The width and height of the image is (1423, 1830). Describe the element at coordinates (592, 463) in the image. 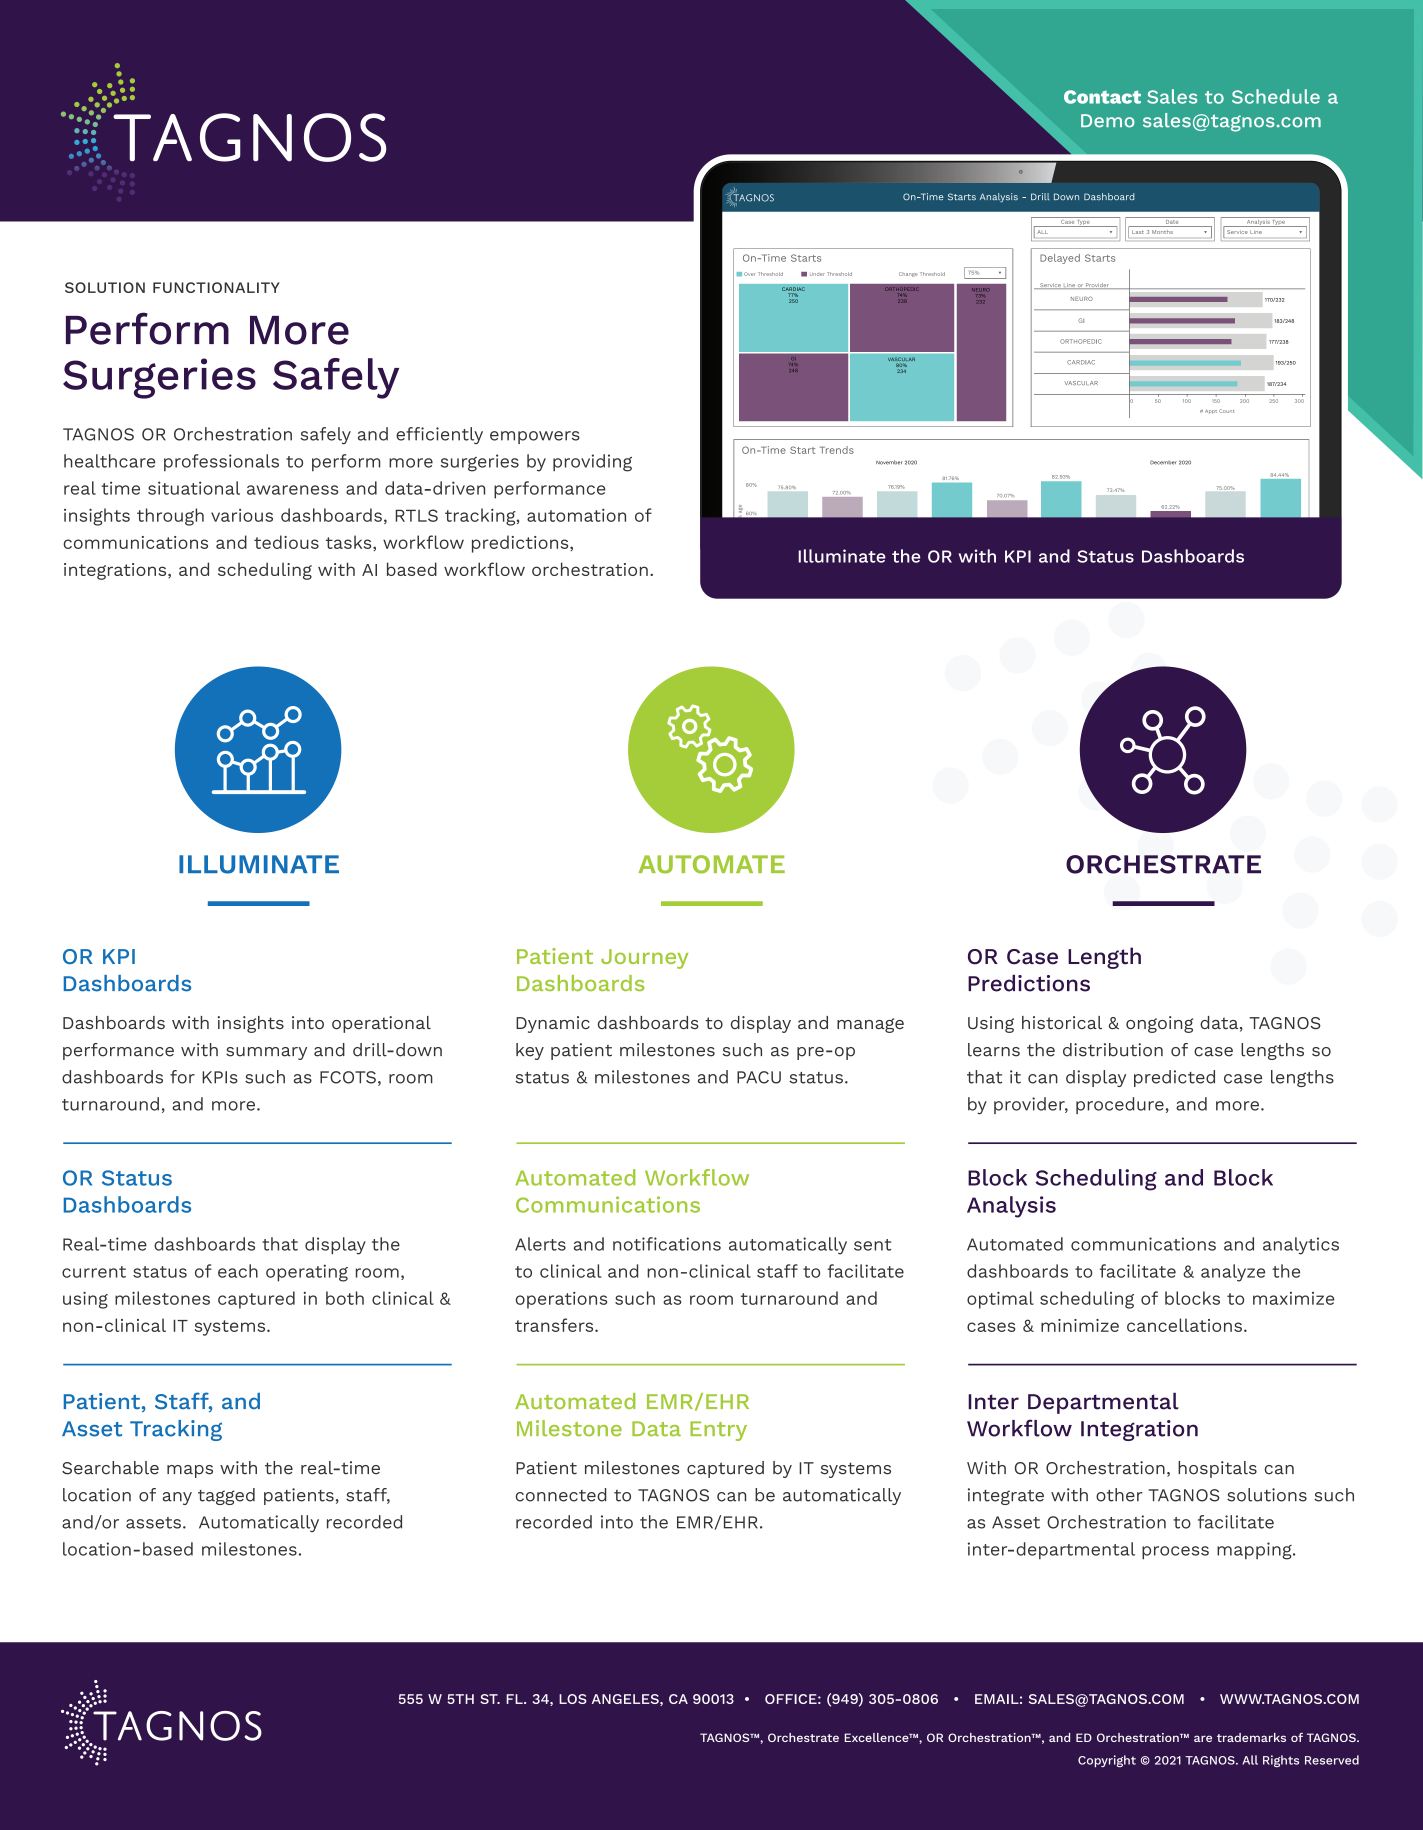

I see `providing` at that location.
